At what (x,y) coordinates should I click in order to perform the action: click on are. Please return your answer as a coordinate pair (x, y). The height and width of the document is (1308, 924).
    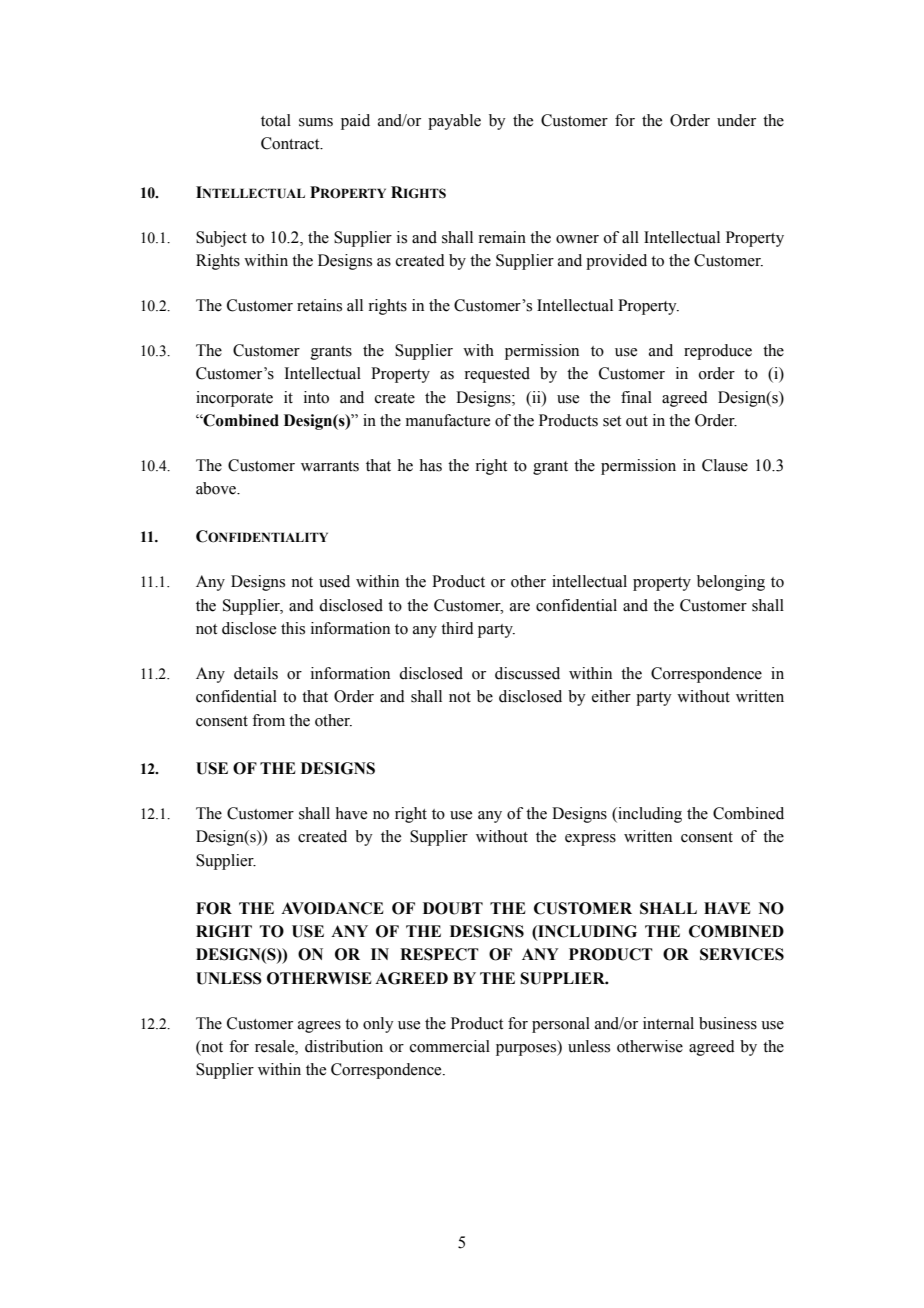
    Looking at the image, I should click on (520, 607).
